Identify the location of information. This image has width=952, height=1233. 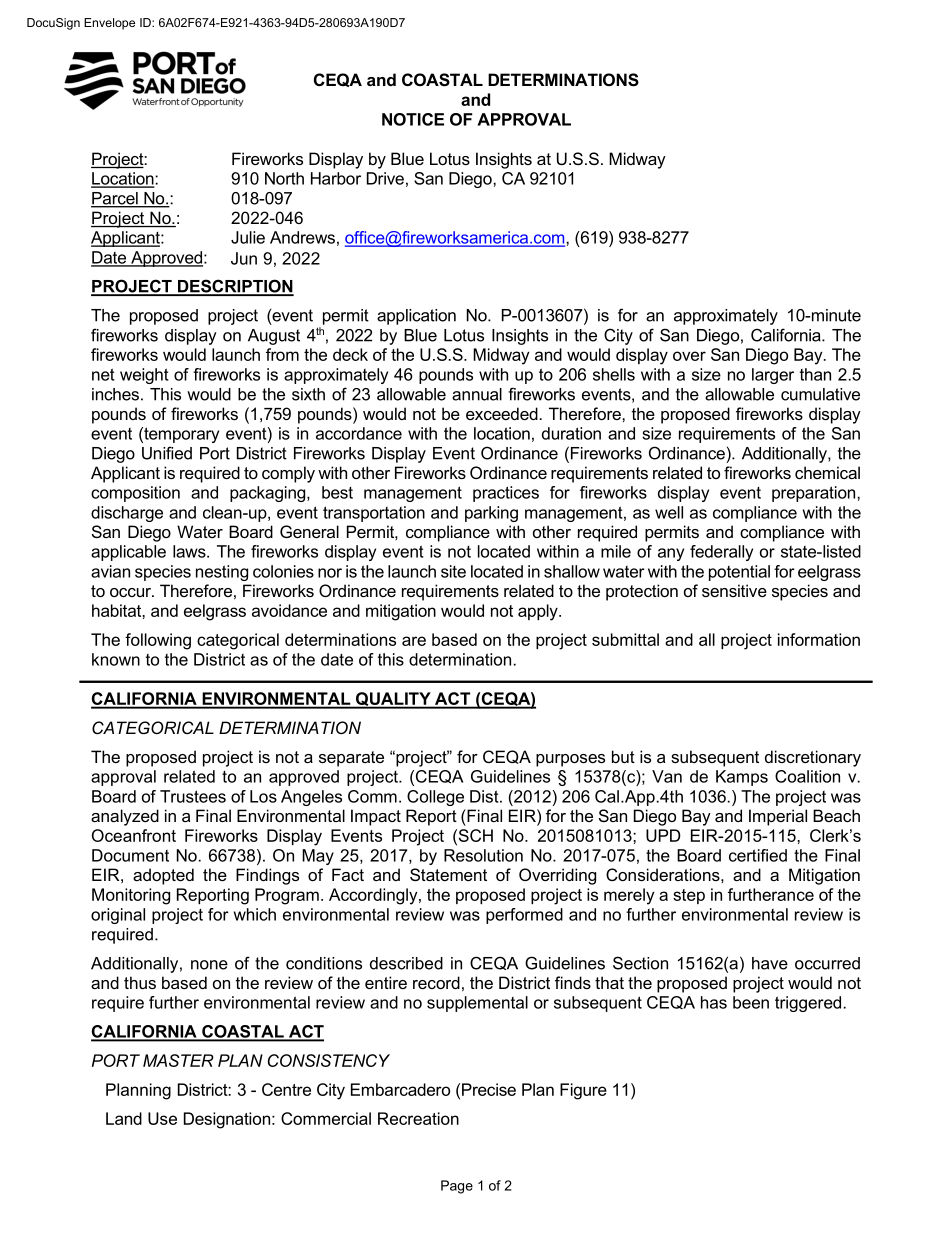
(819, 639).
